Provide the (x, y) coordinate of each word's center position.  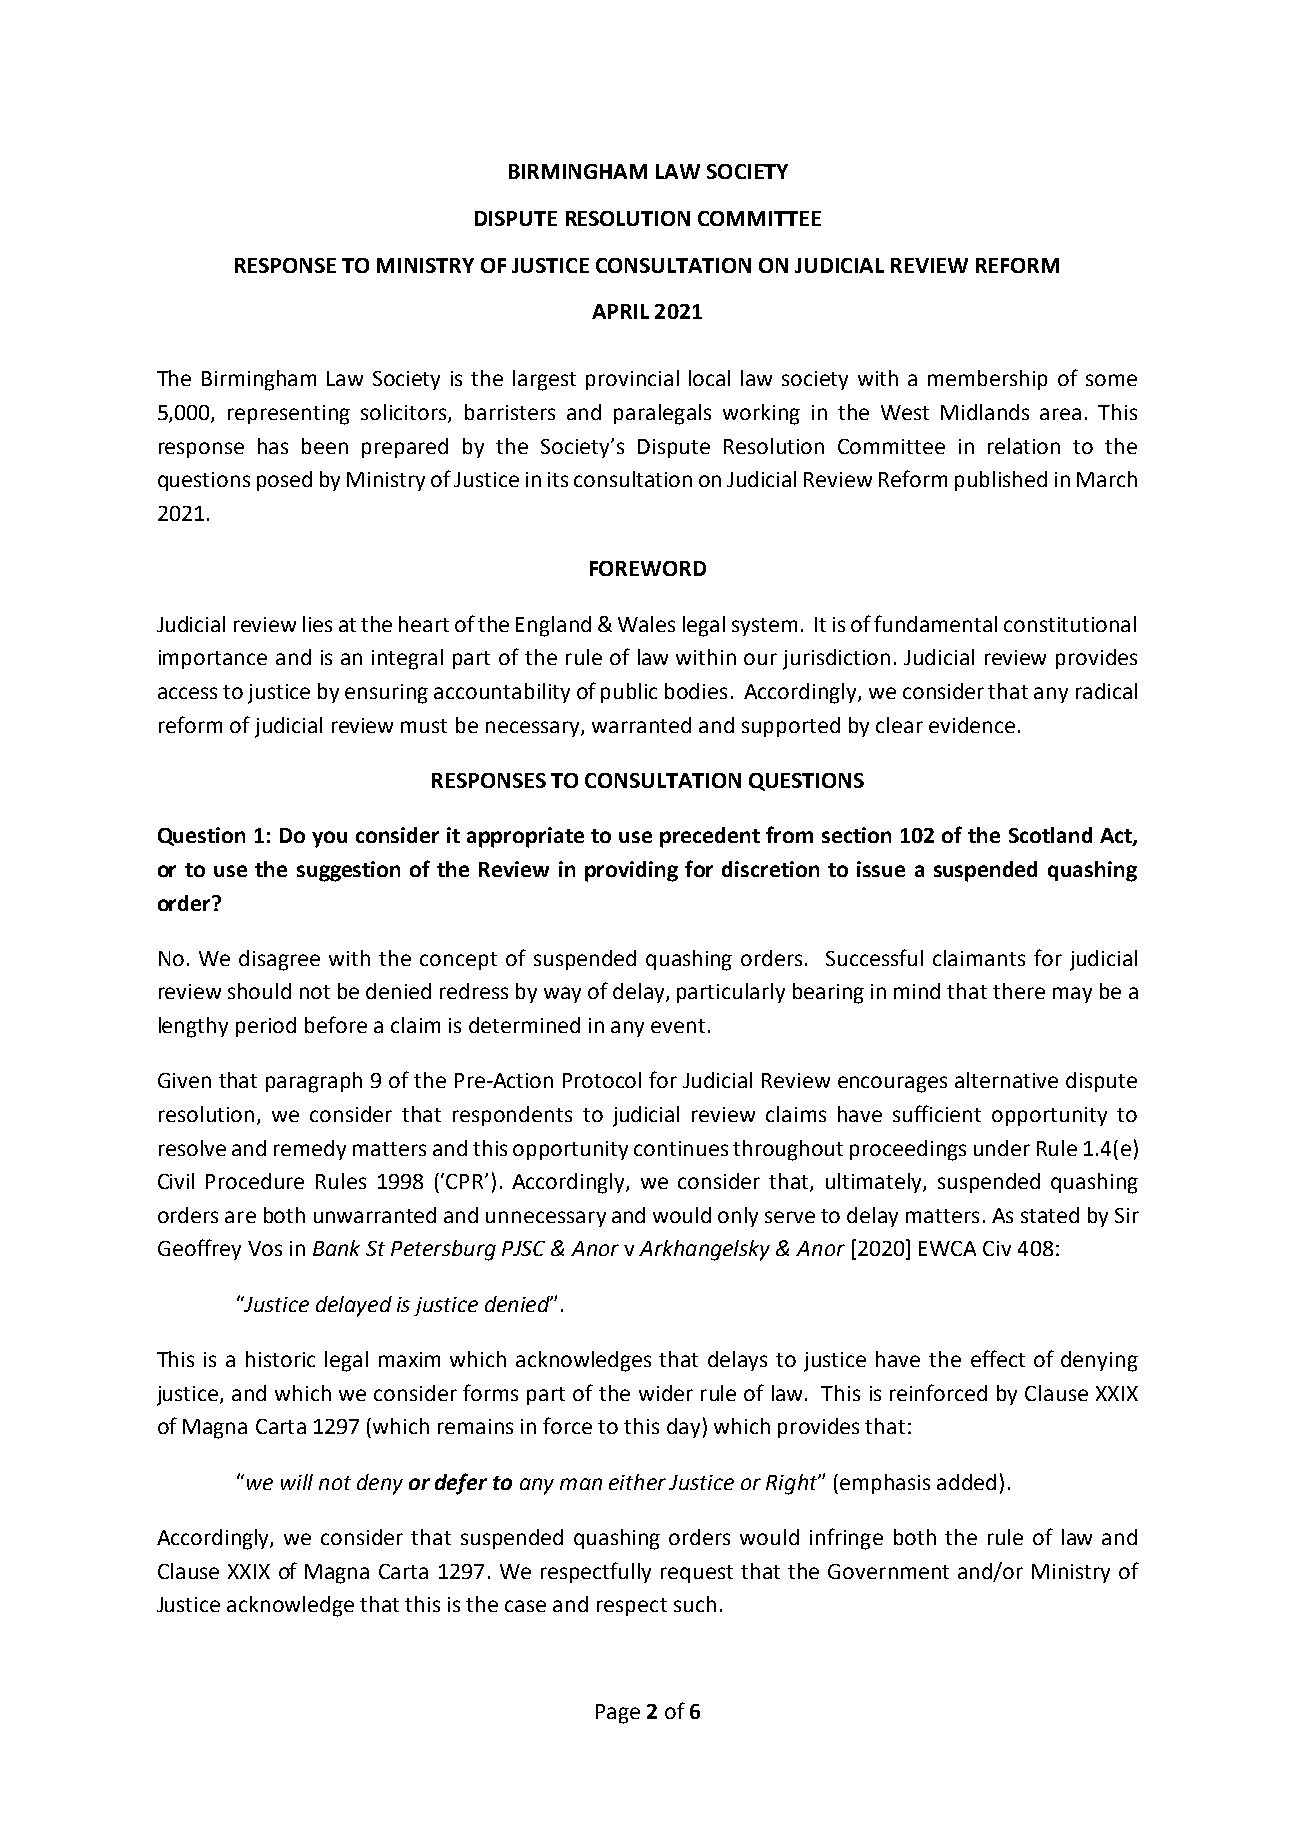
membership (987, 380)
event (678, 1026)
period (266, 1027)
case (525, 1606)
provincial (632, 380)
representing (289, 415)
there (1019, 991)
